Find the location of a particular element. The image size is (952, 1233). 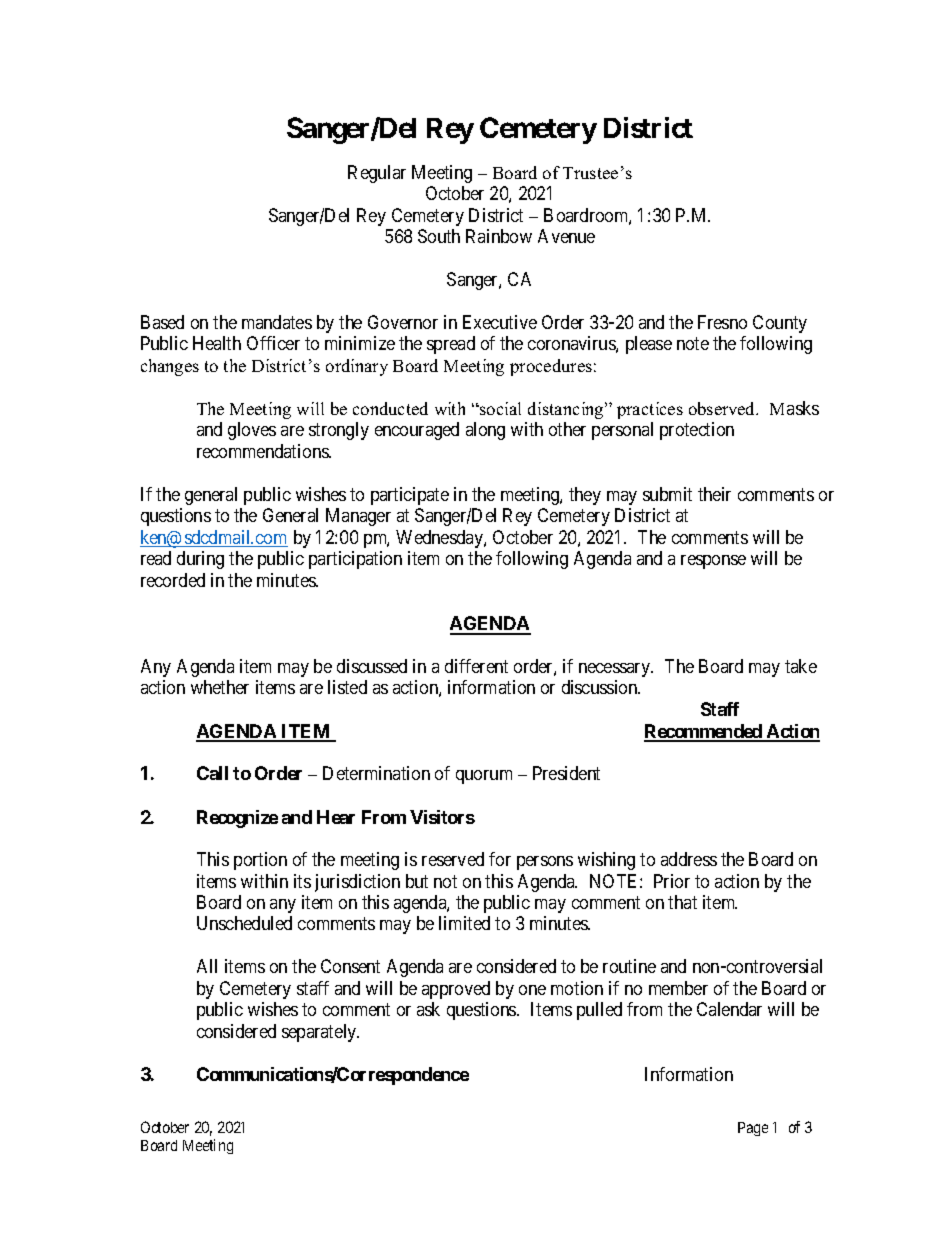

gloves is located at coordinates (252, 431).
